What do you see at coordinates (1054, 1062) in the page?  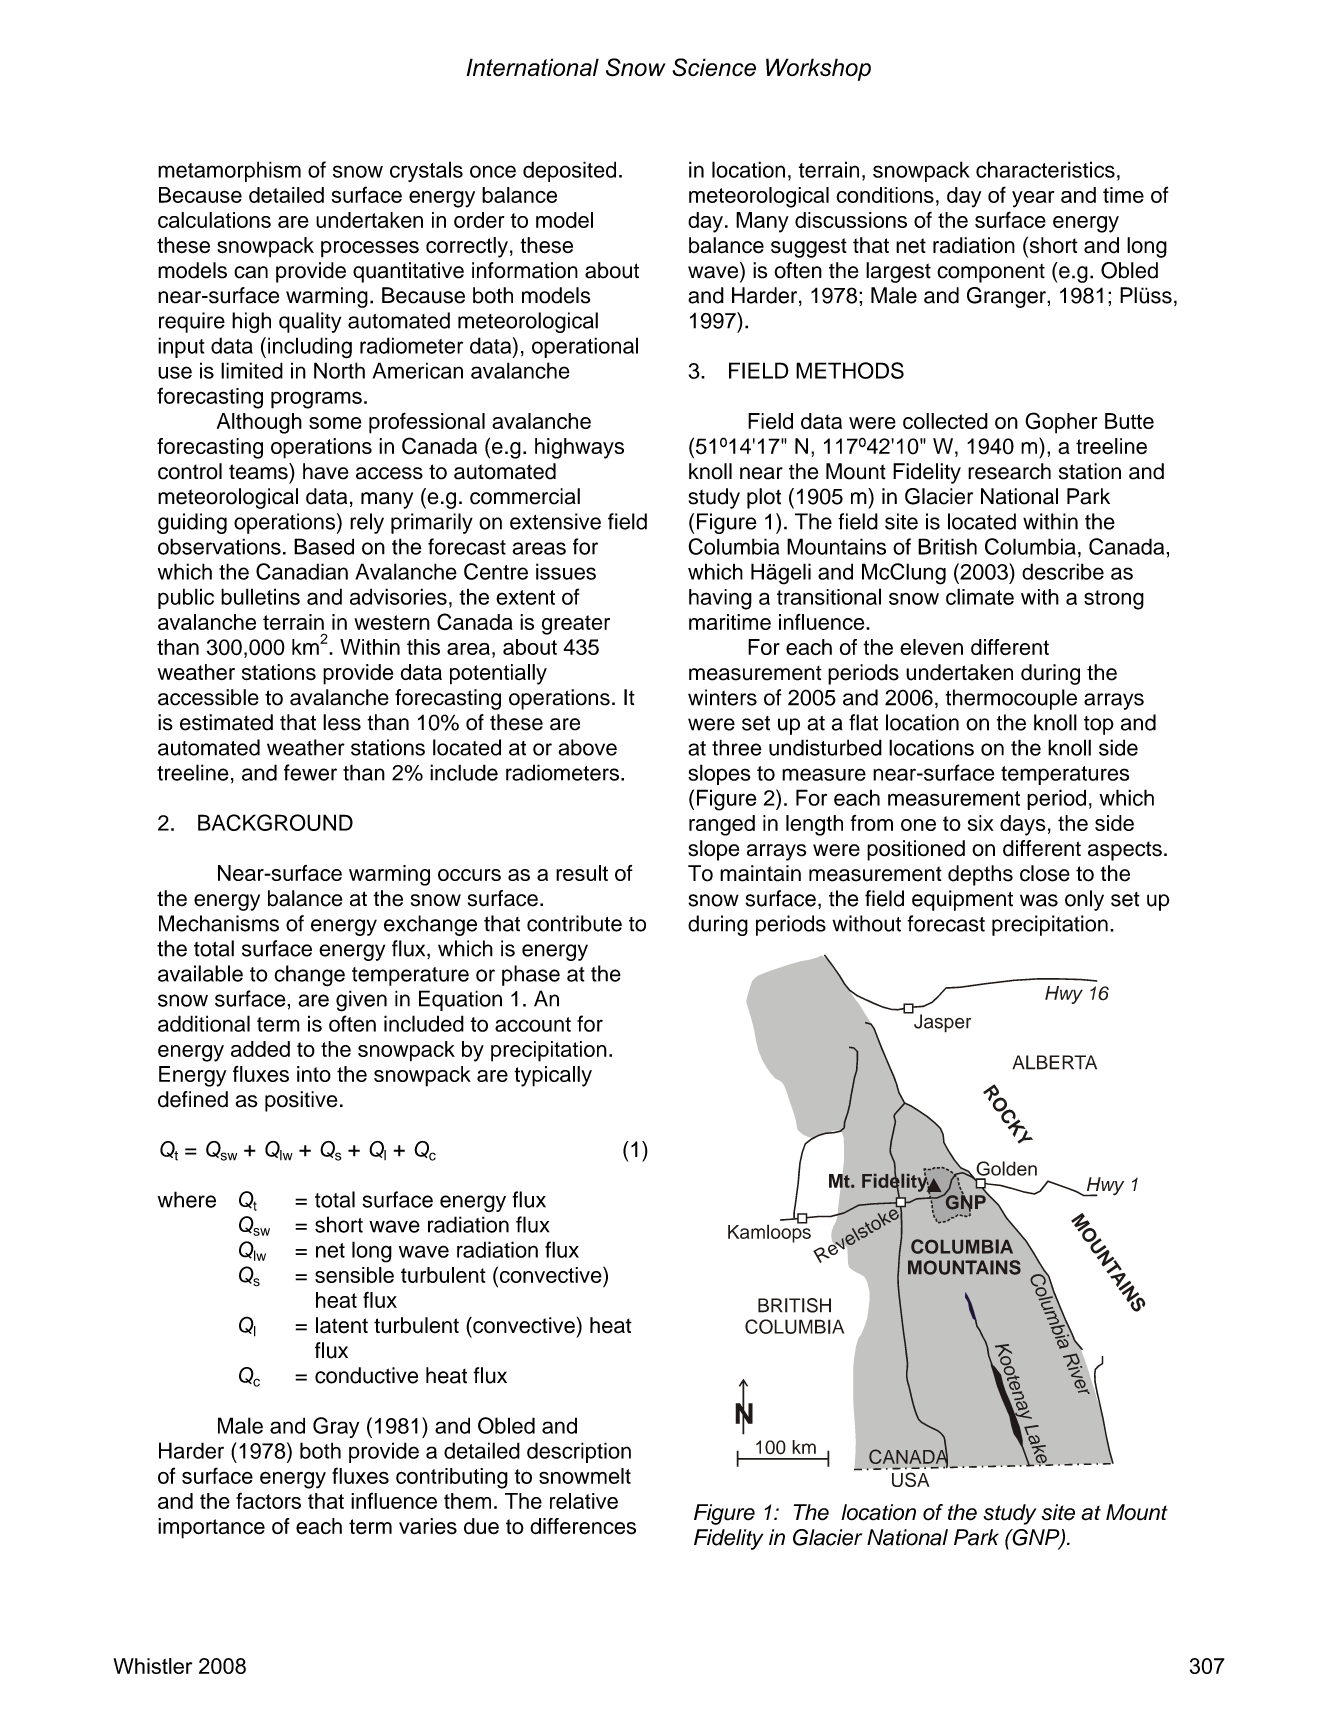 I see `ALBERTA` at bounding box center [1054, 1062].
